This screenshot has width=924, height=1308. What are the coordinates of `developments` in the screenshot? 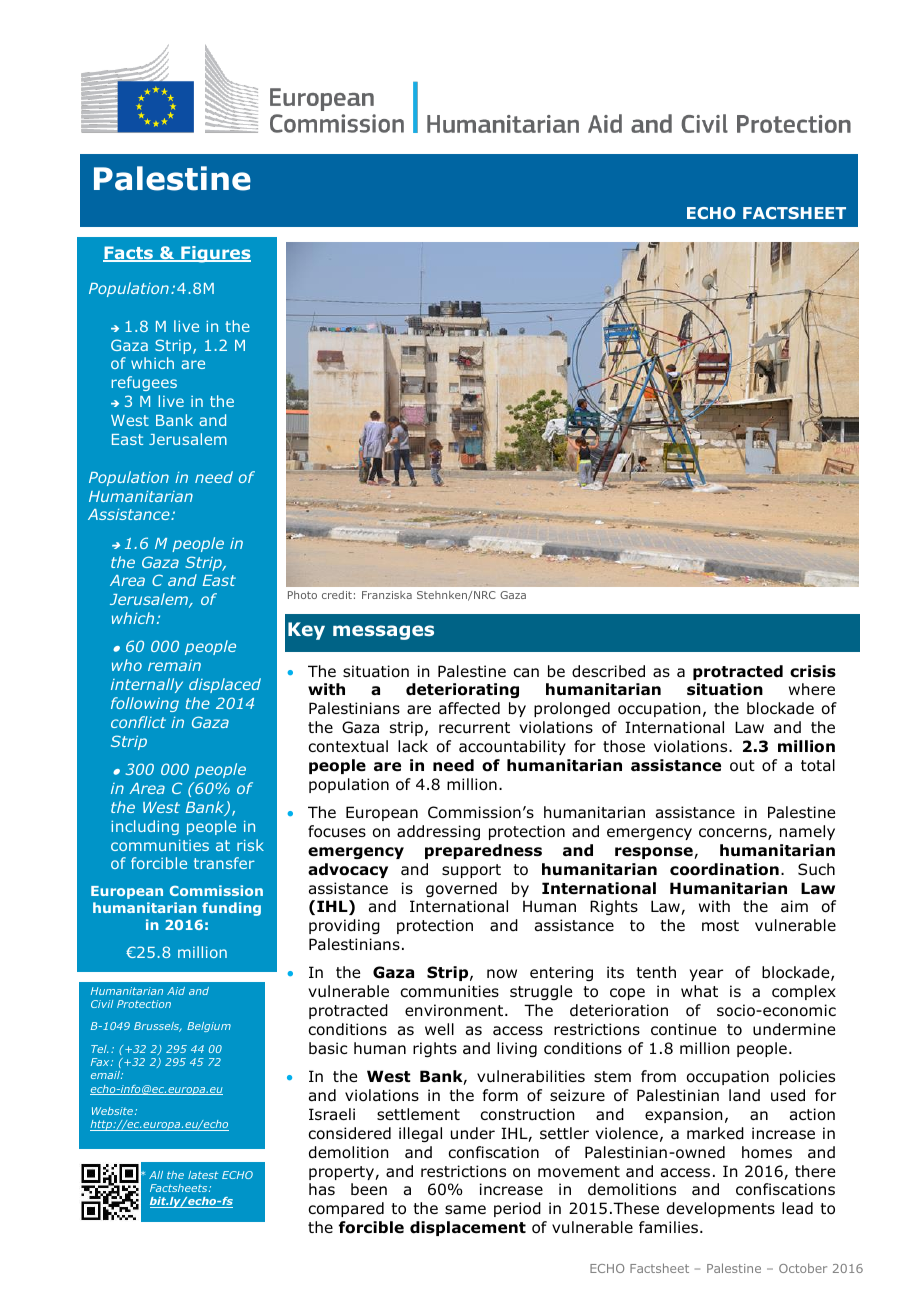 It's located at (721, 1209).
